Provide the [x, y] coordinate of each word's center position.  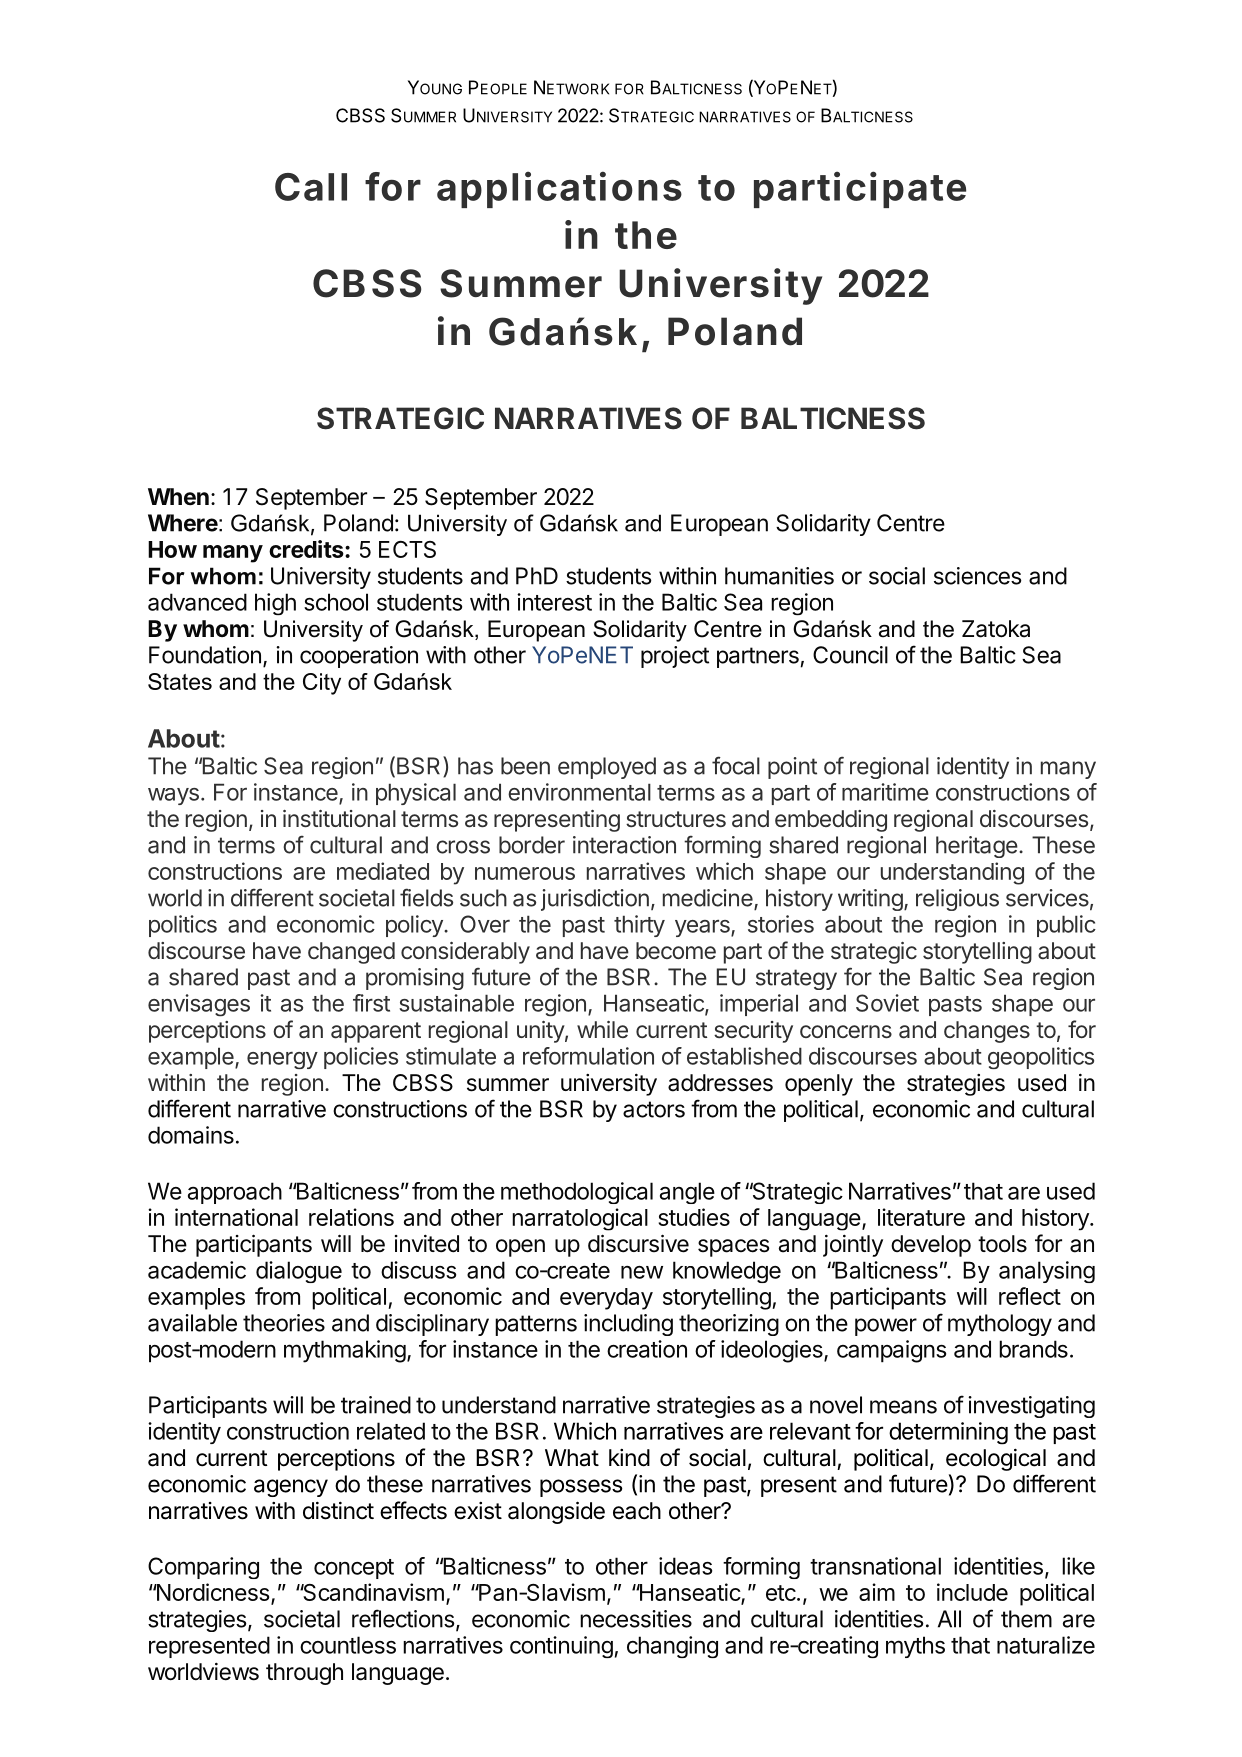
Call [311, 187]
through [304, 1674]
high [275, 604]
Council [850, 655]
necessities [636, 1619]
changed [351, 953]
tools [1002, 1244]
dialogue [299, 1272]
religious [957, 900]
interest [554, 602]
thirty [639, 926]
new [642, 1272]
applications [559, 189]
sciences [978, 576]
